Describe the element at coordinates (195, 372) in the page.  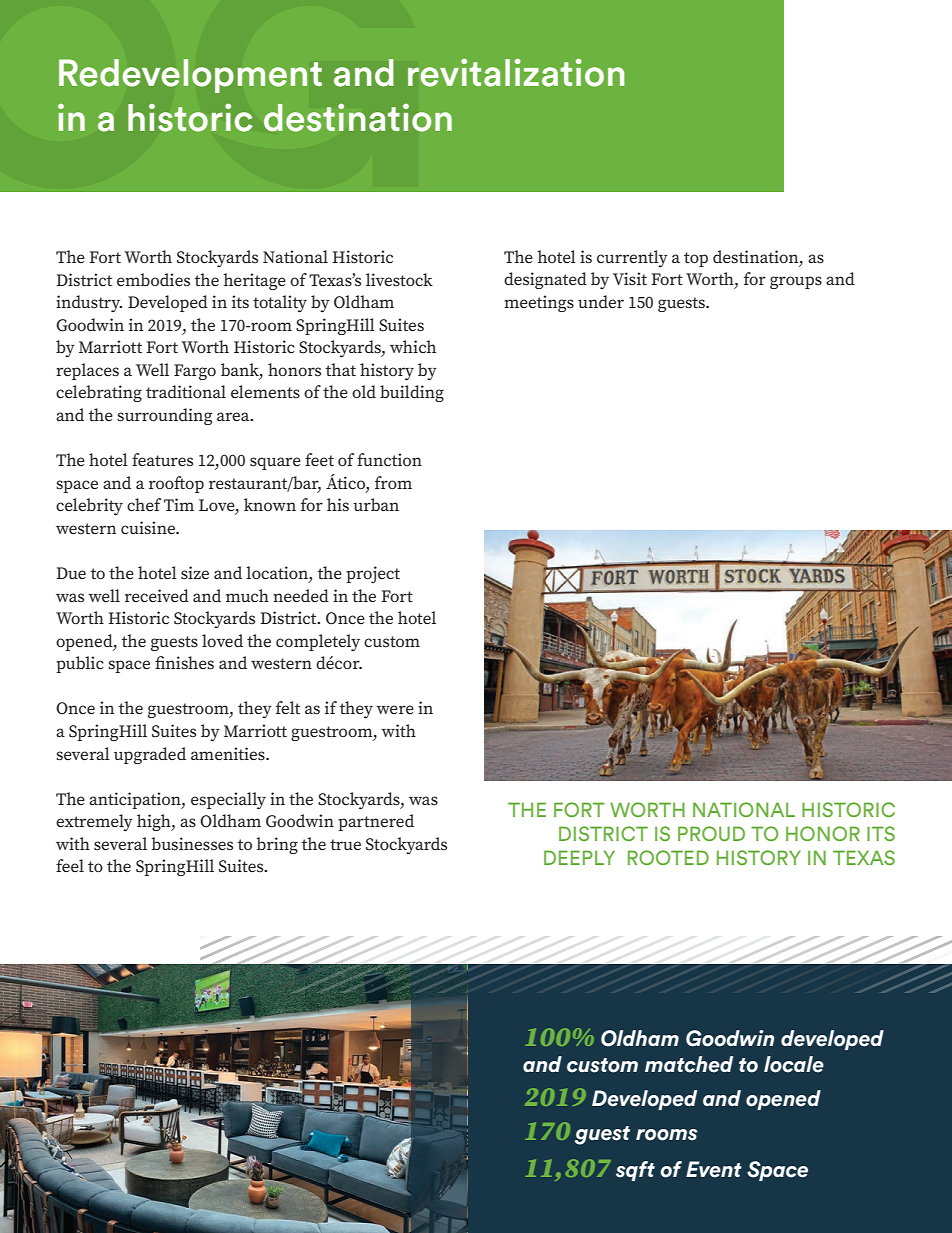
I see `Fargo` at that location.
